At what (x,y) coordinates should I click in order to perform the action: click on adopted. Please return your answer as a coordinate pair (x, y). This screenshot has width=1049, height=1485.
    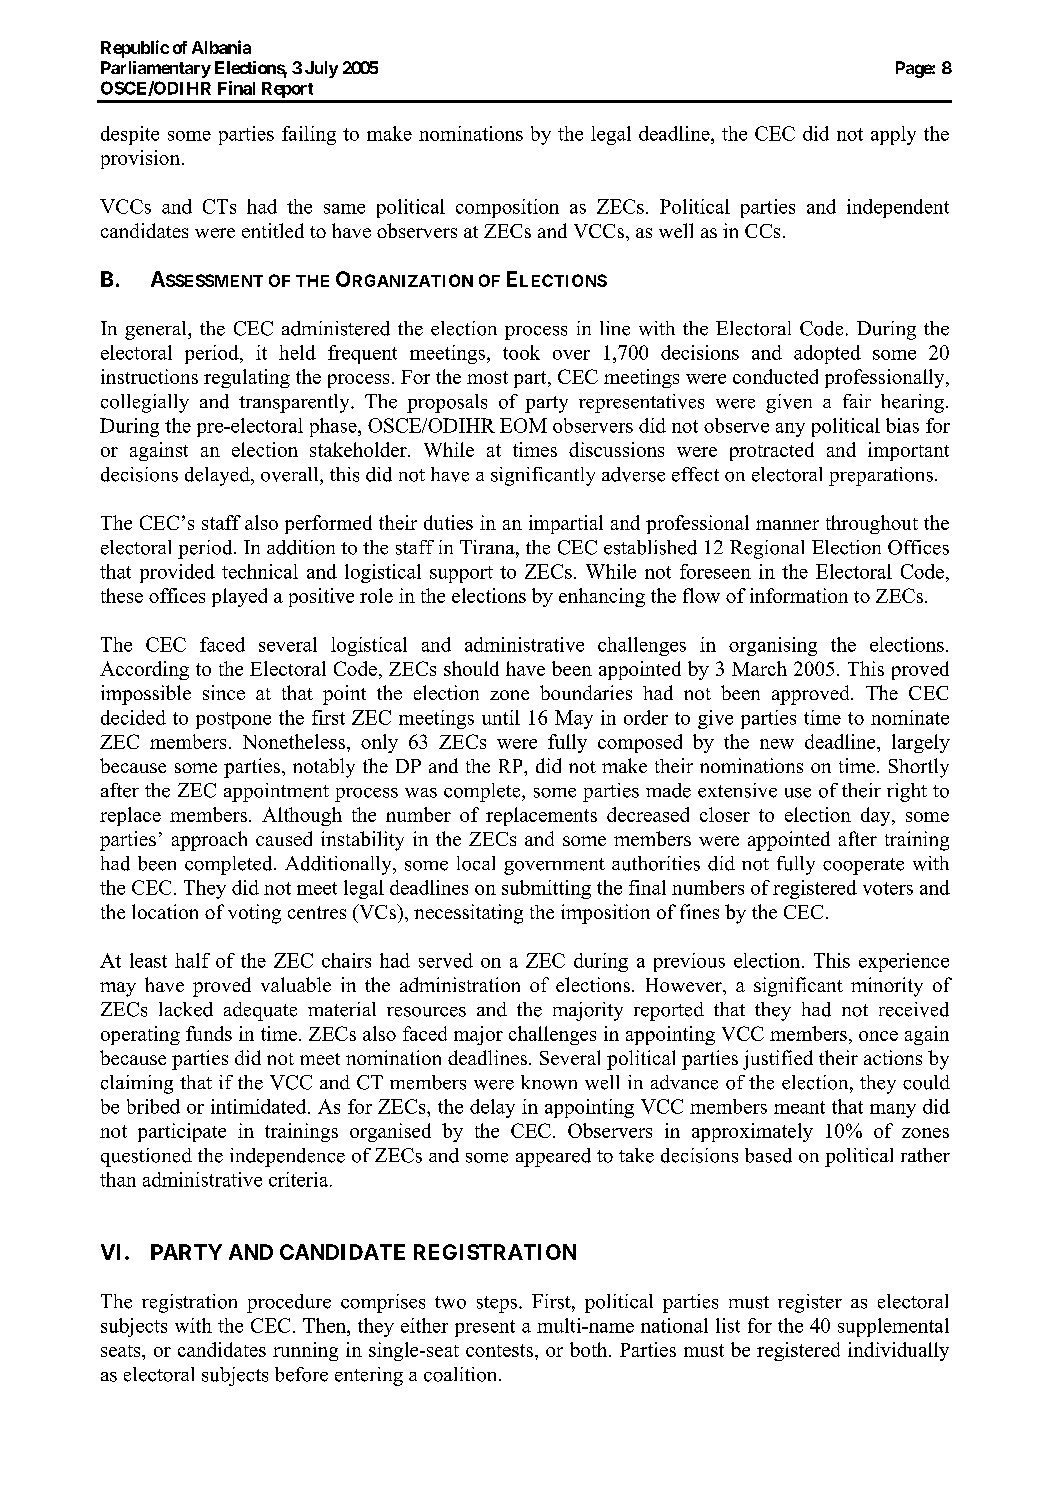
    Looking at the image, I should click on (827, 354).
